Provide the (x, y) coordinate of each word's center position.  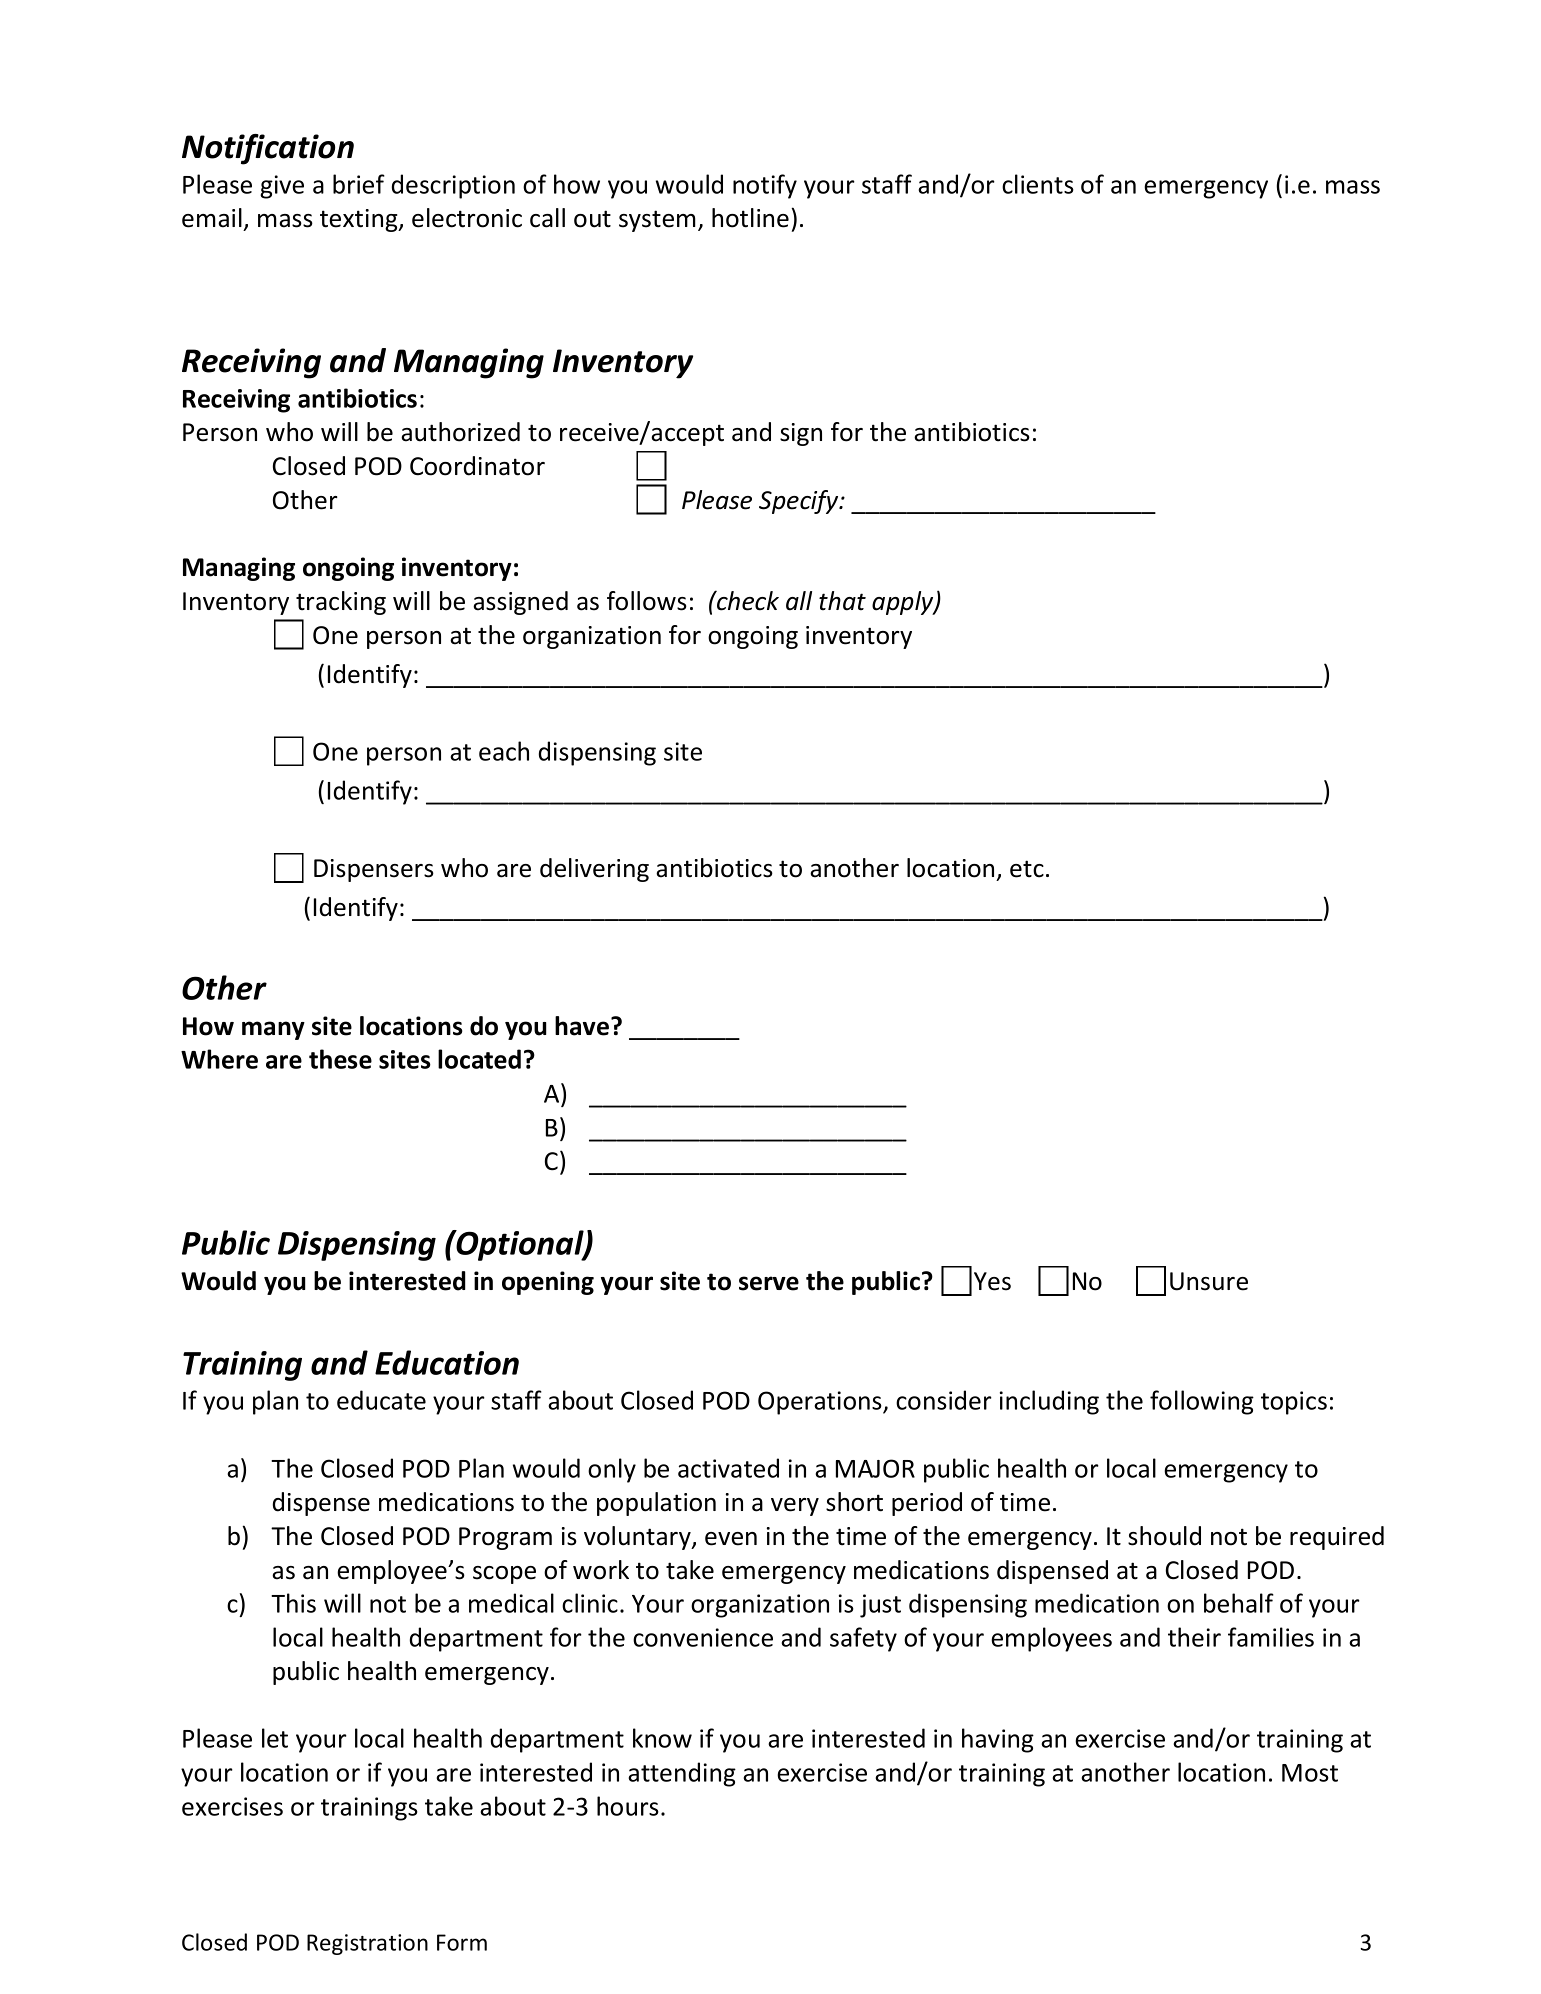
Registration (367, 1944)
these (340, 1059)
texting (360, 220)
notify (765, 186)
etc (1027, 869)
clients (1038, 184)
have (583, 1026)
